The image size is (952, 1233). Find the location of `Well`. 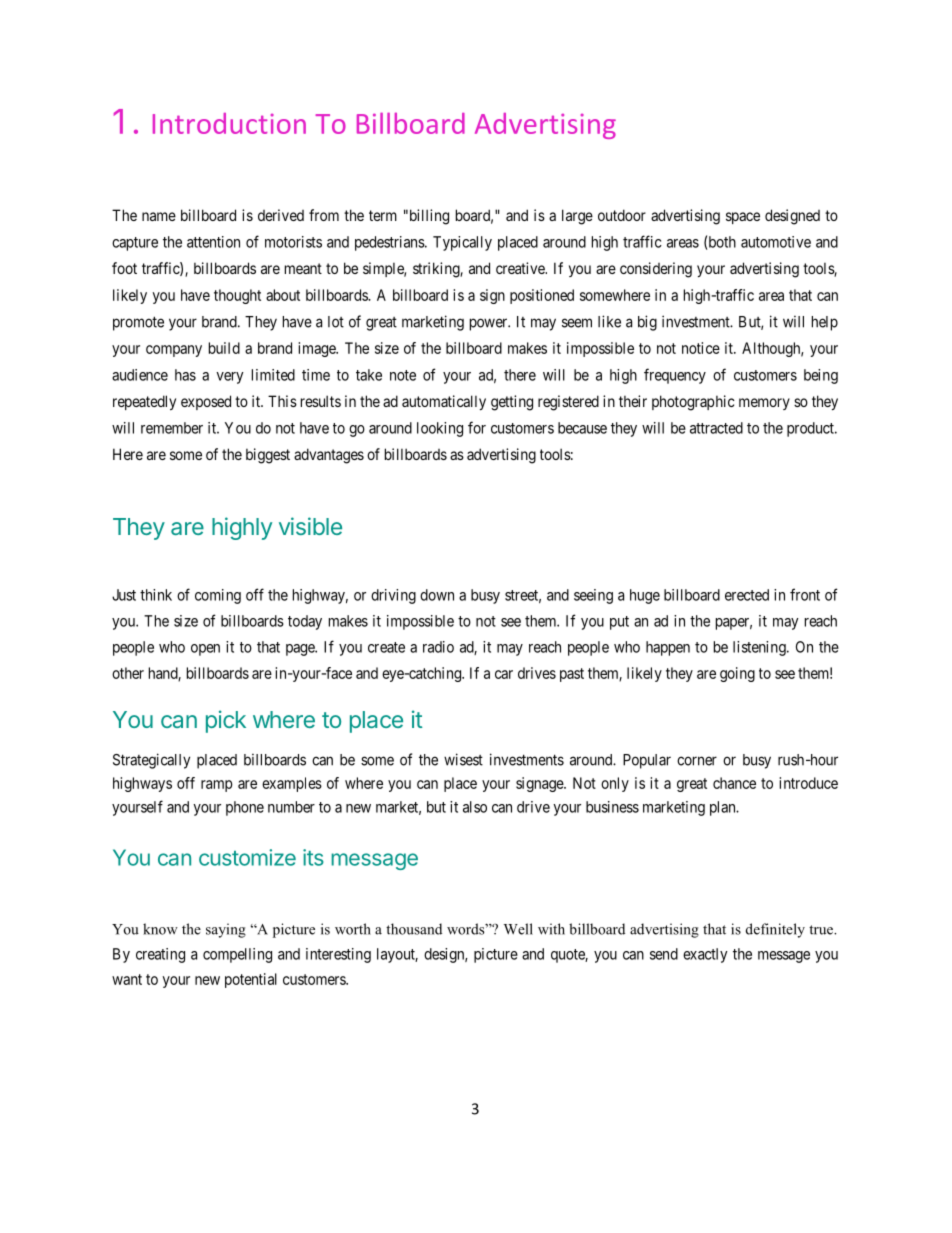

Well is located at coordinates (518, 929).
